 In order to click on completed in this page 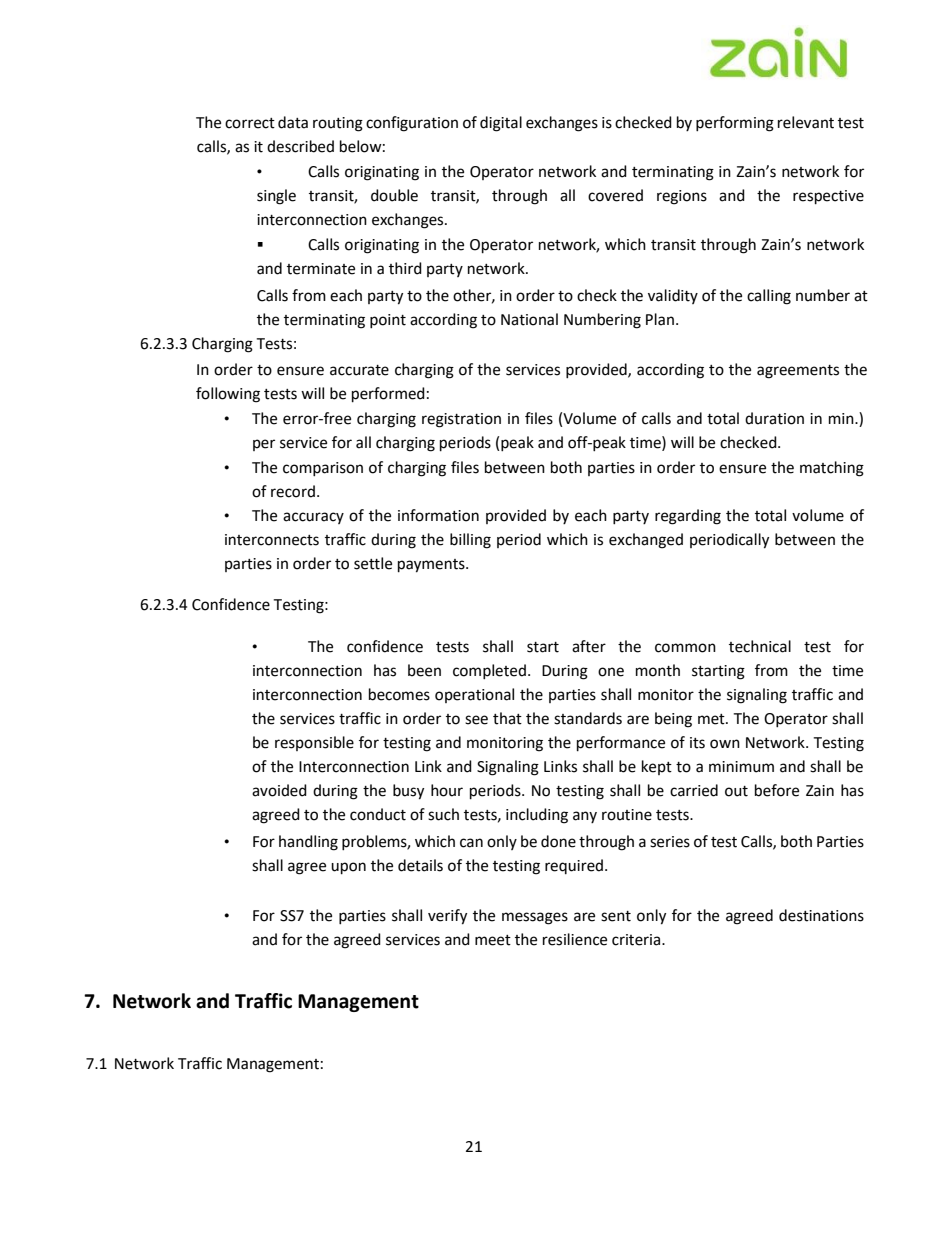, I will do `click(489, 671)`.
